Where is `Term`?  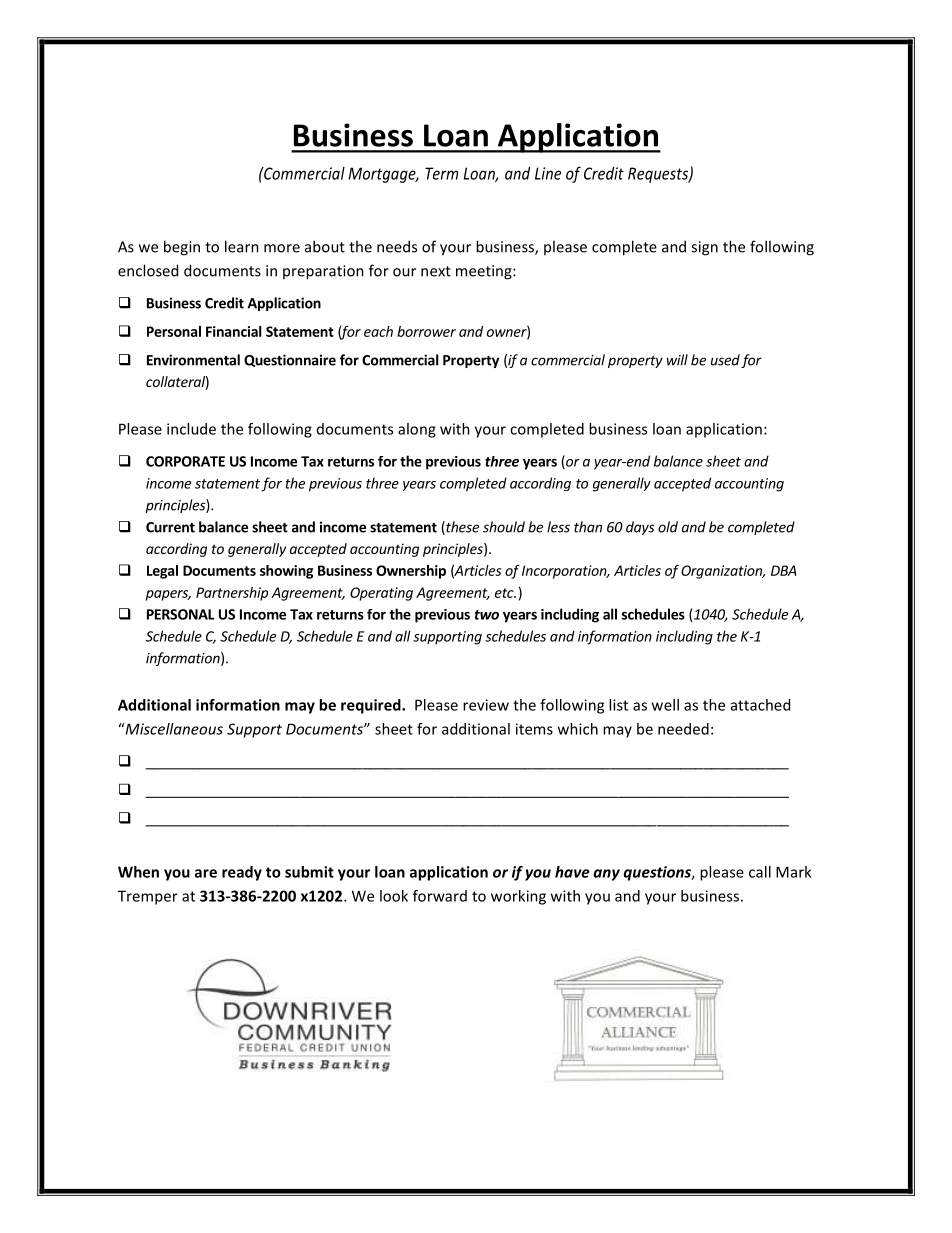 Term is located at coordinates (441, 173).
